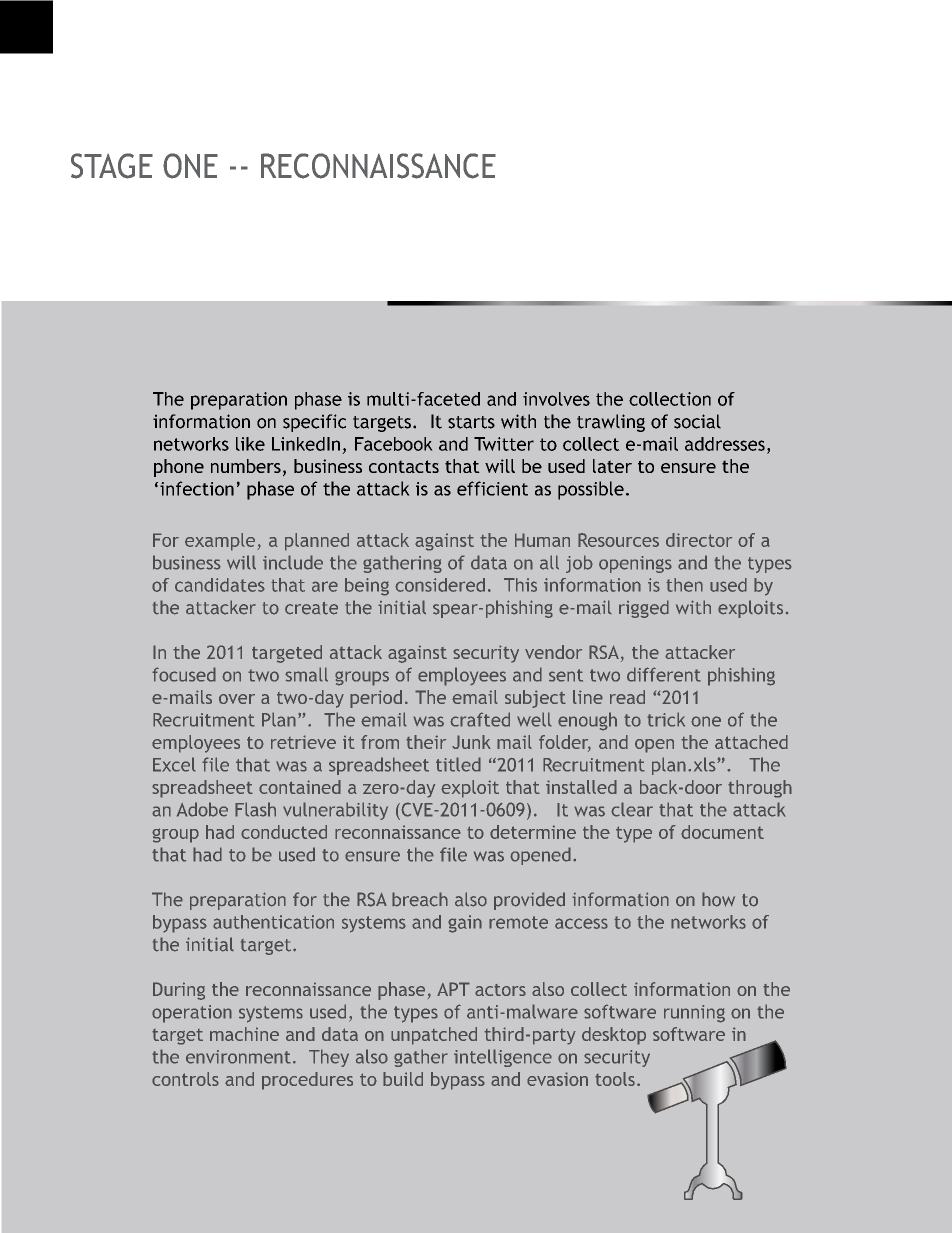  I want to click on like, so click(250, 444).
